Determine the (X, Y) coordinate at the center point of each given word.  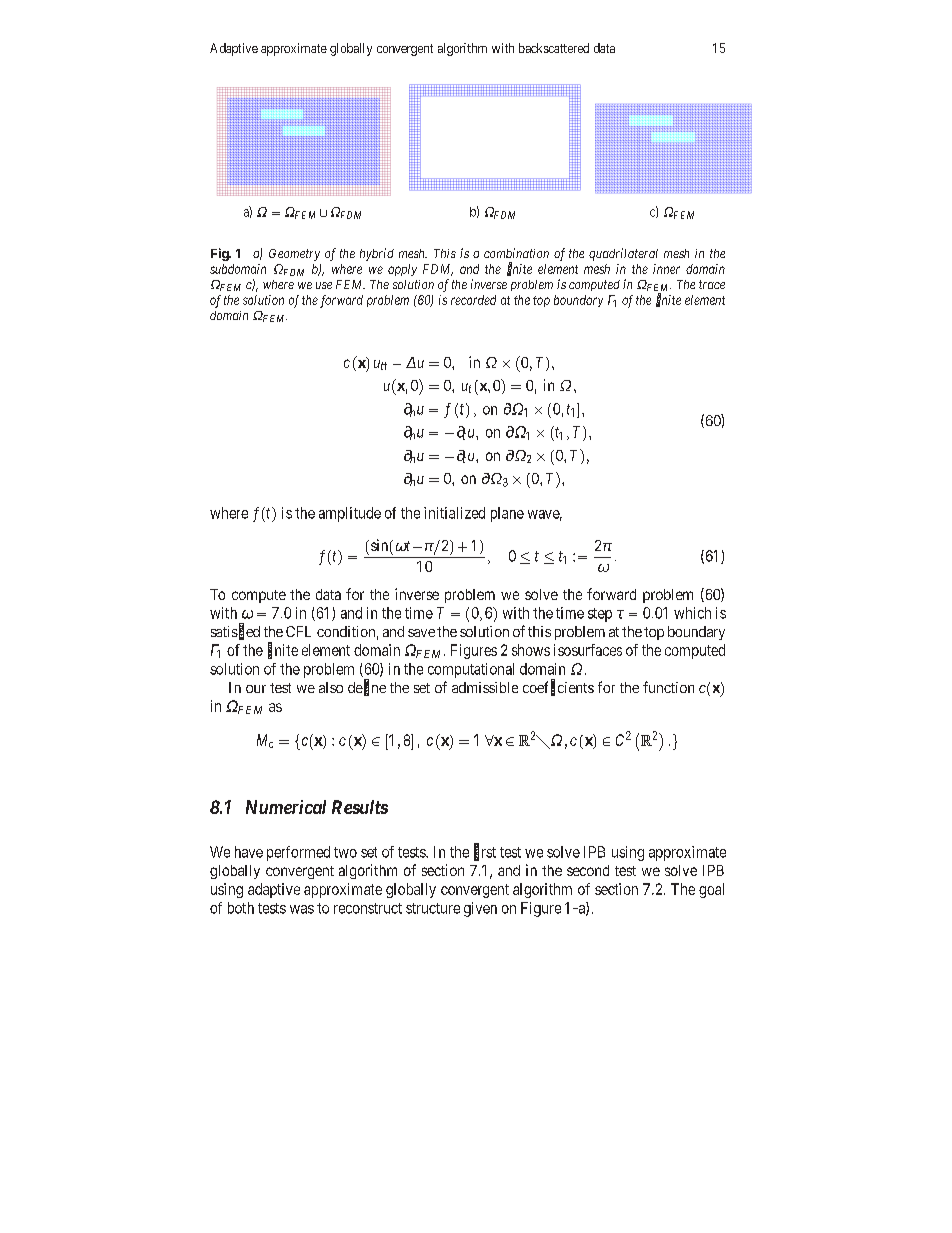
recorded (473, 300)
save (421, 633)
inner (666, 269)
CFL (298, 631)
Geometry (294, 255)
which (692, 613)
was (302, 909)
